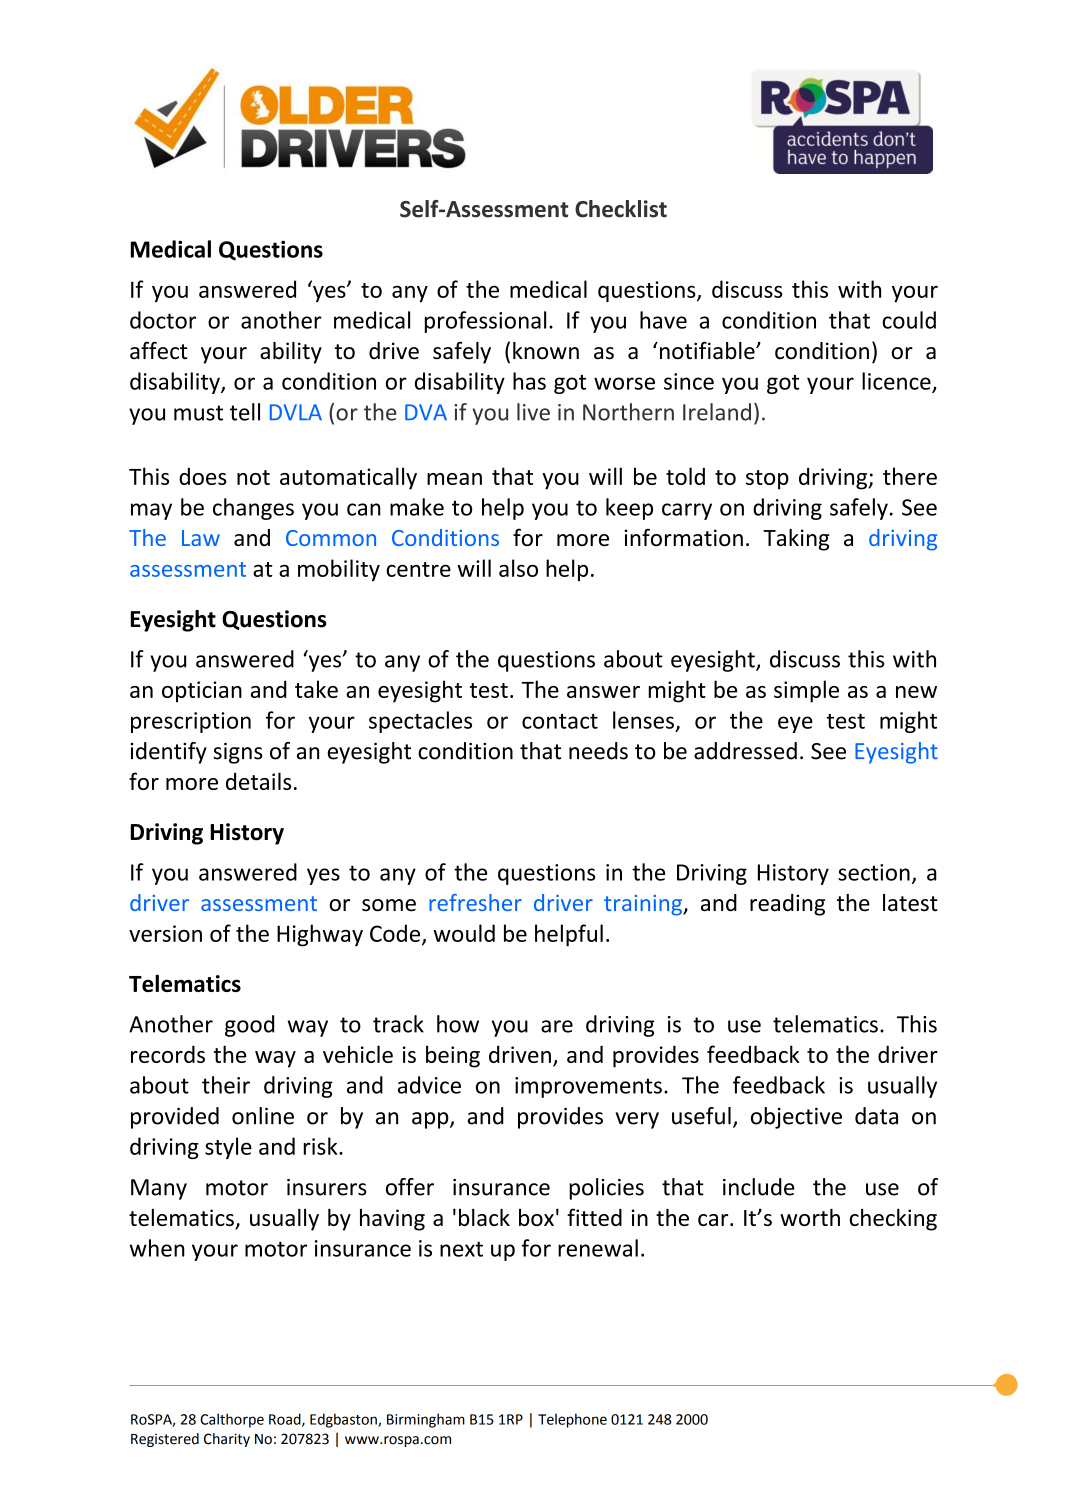  I want to click on objective, so click(796, 1118).
